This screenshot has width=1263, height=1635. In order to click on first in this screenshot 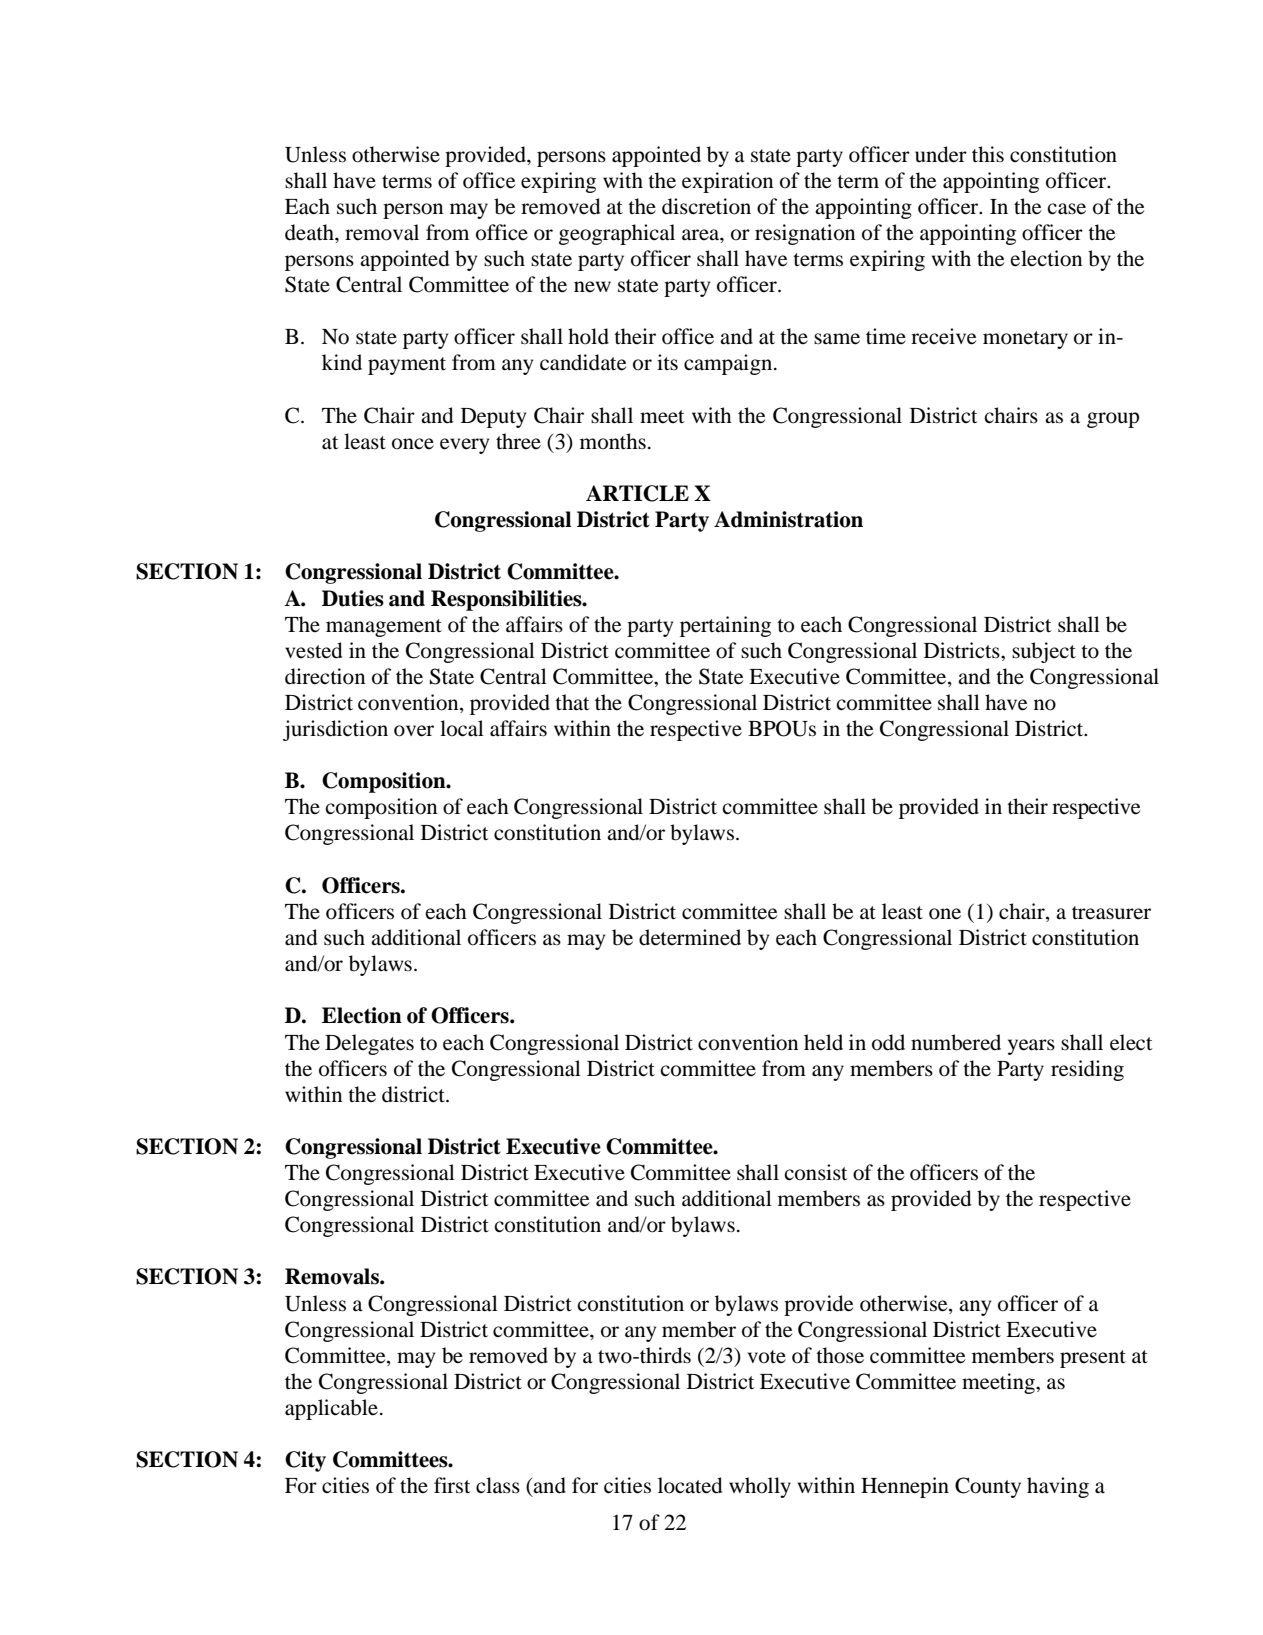, I will do `click(452, 1485)`.
